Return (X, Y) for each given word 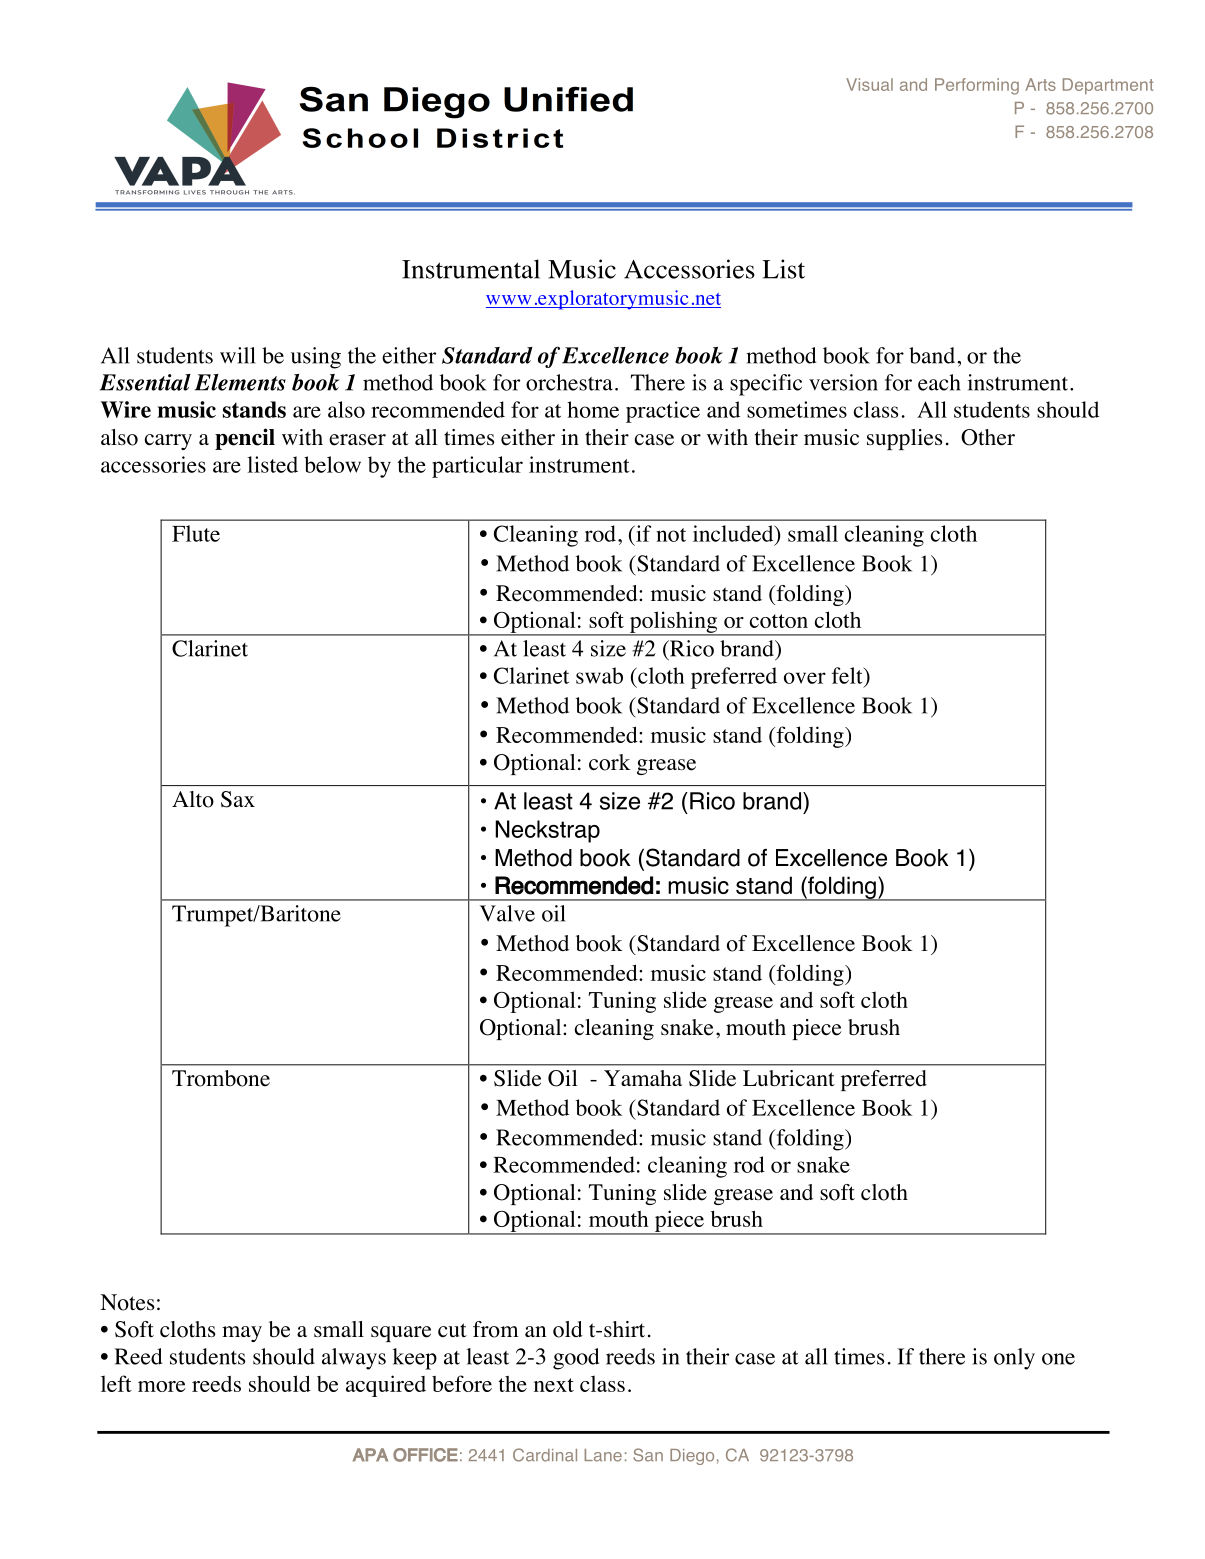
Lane (603, 1455)
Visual (869, 84)
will (238, 355)
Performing (977, 86)
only (1014, 1359)
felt (848, 675)
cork (610, 762)
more (162, 1386)
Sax (238, 799)
